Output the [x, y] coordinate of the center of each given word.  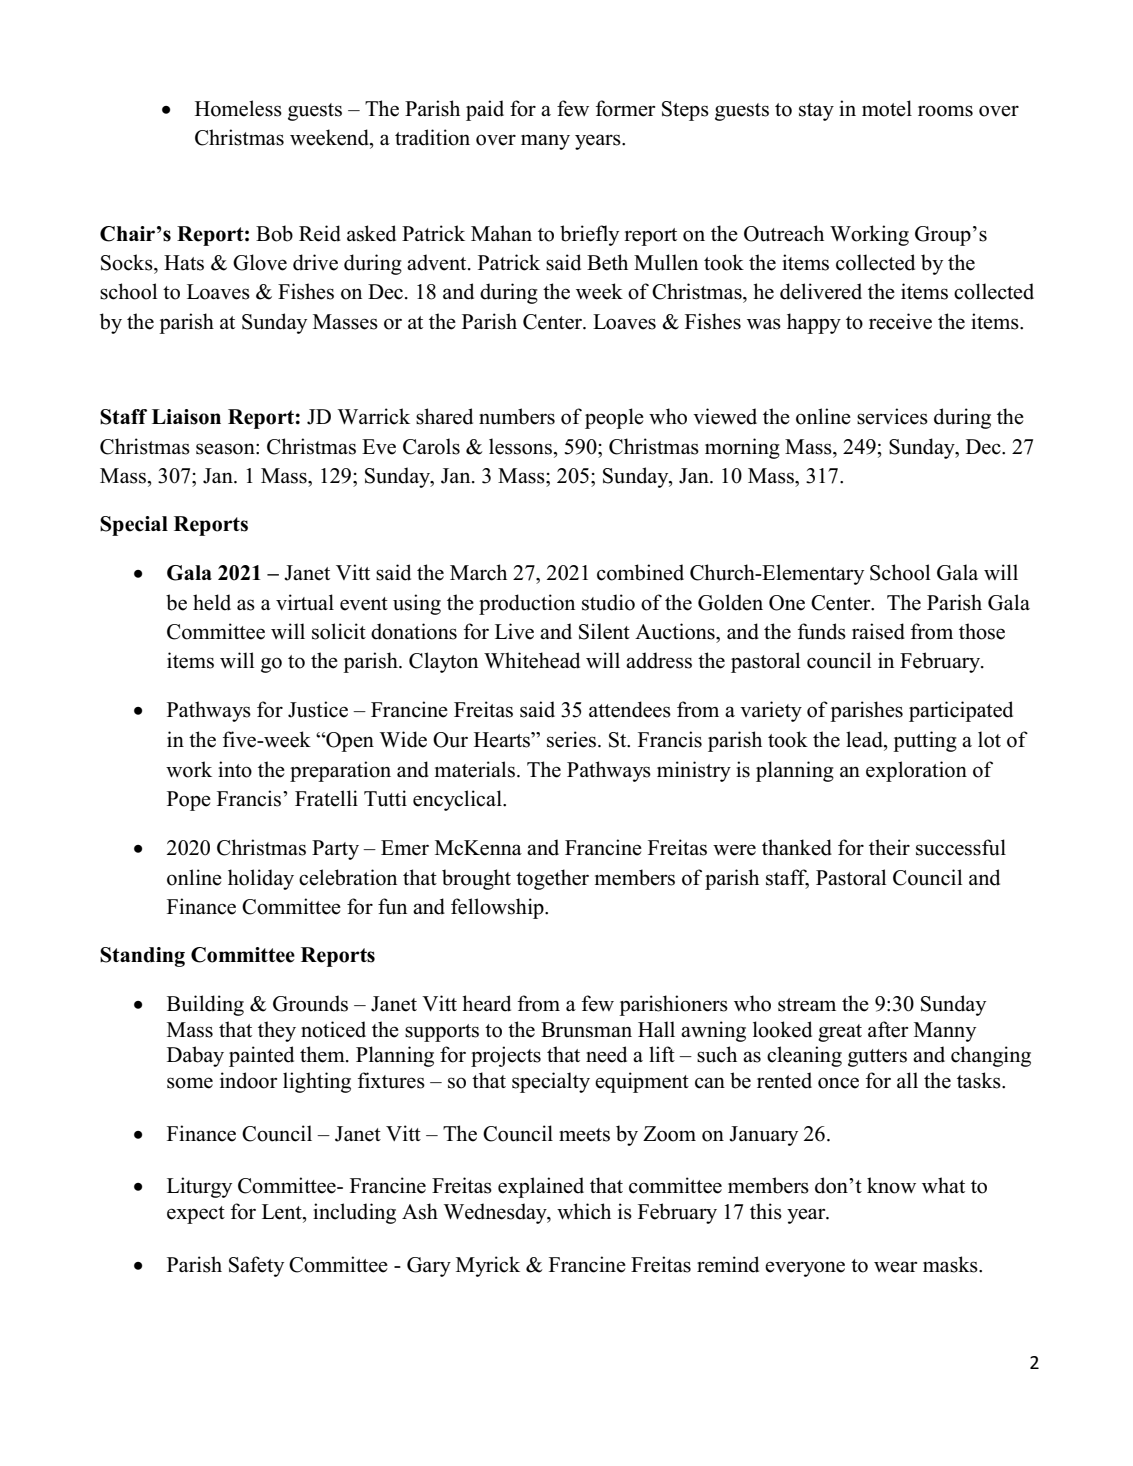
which [584, 1211]
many [545, 142]
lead [865, 739]
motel [887, 108]
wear [895, 1267]
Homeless [238, 108]
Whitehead [532, 660]
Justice [318, 709]
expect [196, 1215]
